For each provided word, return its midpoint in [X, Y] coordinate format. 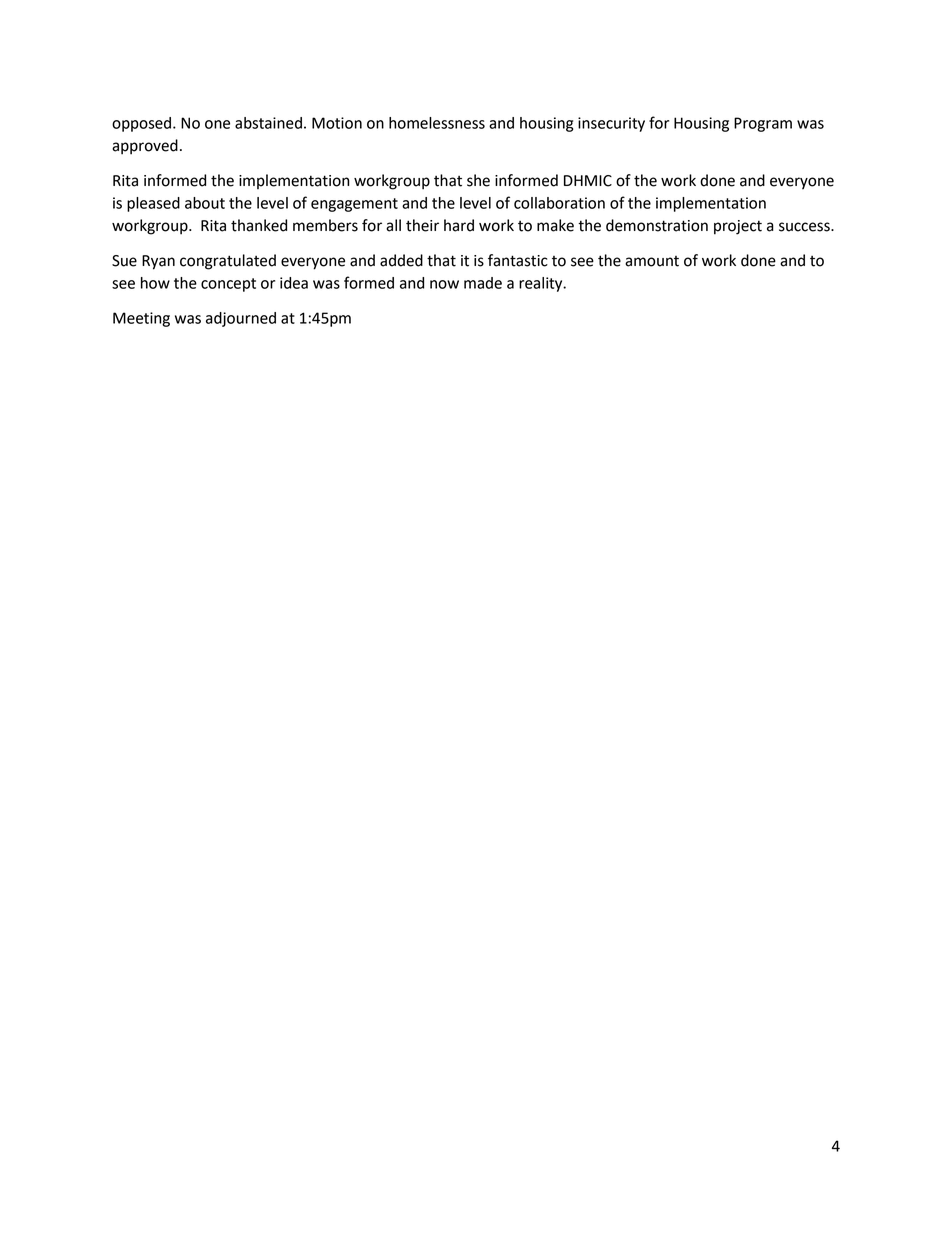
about [205, 203]
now [444, 284]
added [401, 260]
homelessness [437, 123]
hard [459, 225]
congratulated [228, 262]
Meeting [141, 319]
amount [652, 261]
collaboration [559, 203]
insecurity [611, 124]
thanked [259, 225]
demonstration [657, 225]
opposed [143, 124]
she [478, 180]
